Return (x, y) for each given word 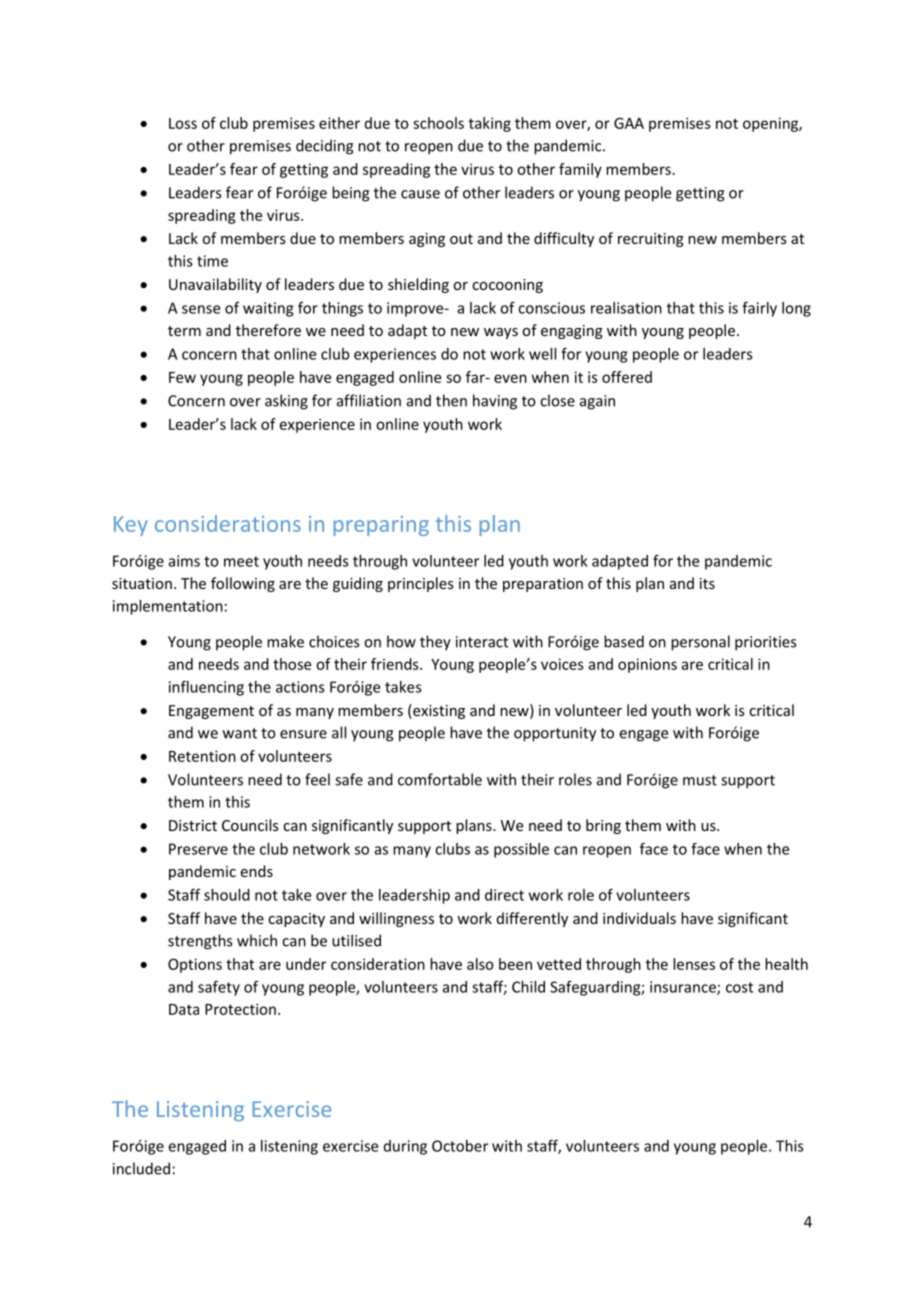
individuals (639, 918)
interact (482, 642)
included (141, 1168)
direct (504, 895)
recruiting (651, 240)
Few (182, 377)
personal (700, 643)
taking (490, 124)
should (227, 895)
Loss (183, 123)
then (451, 400)
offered (627, 377)
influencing (206, 688)
